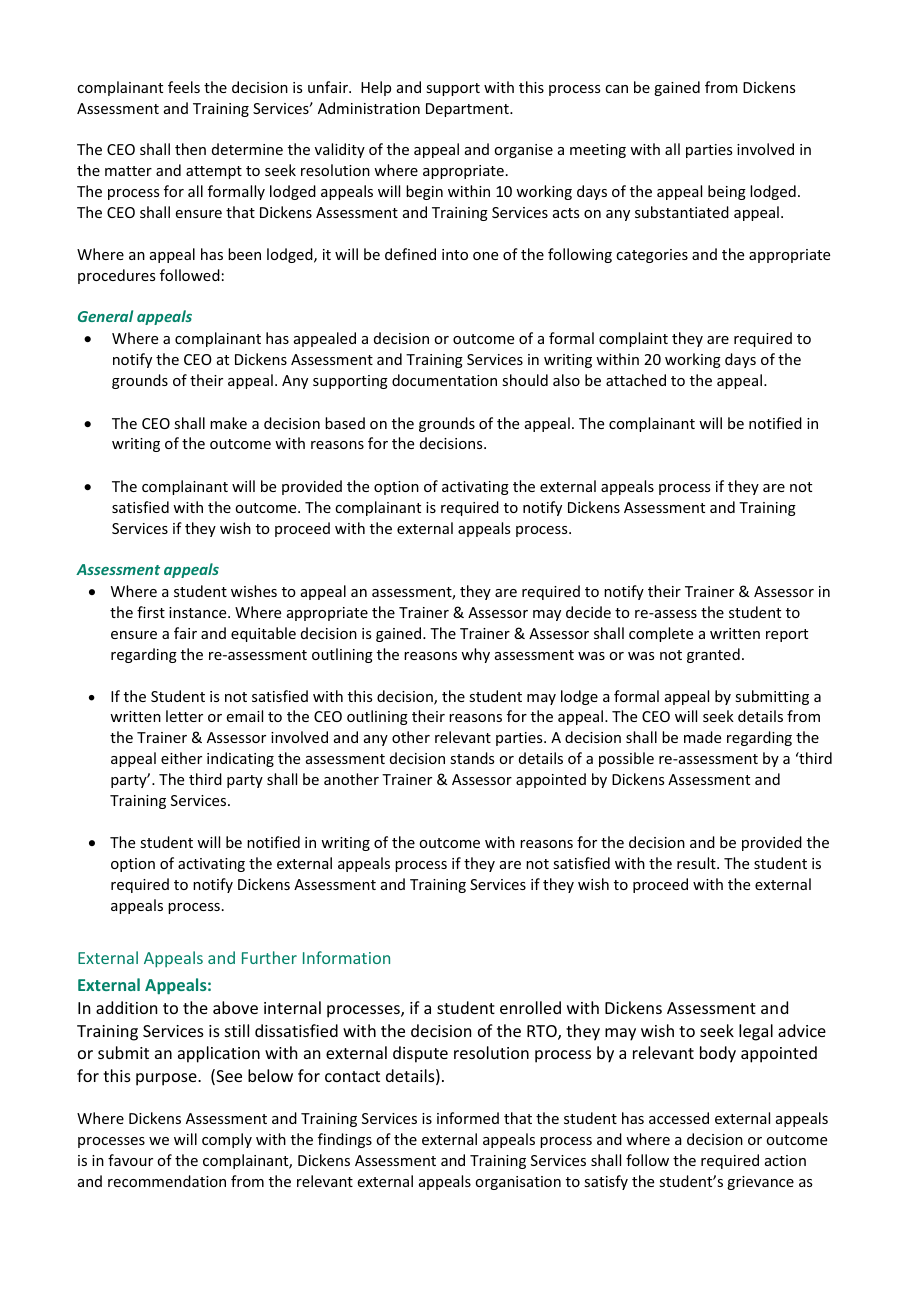 The image size is (924, 1308). What do you see at coordinates (190, 149) in the screenshot?
I see `then` at bounding box center [190, 149].
